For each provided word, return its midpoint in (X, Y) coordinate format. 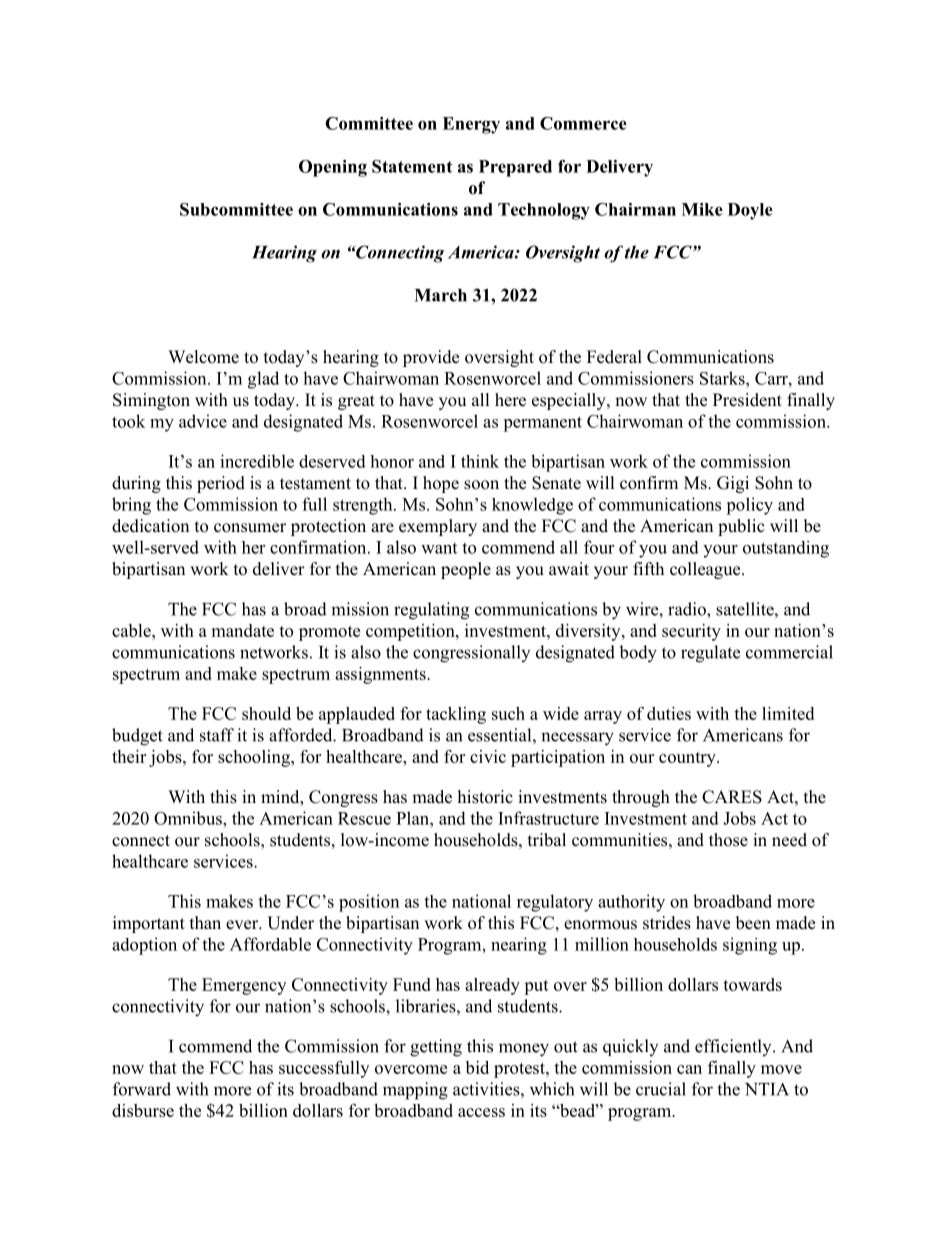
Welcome (203, 357)
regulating (431, 611)
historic (485, 797)
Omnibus (189, 818)
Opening (333, 168)
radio (688, 609)
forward (142, 1089)
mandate (242, 630)
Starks (723, 378)
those (728, 840)
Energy (471, 125)
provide (431, 358)
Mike (702, 209)
